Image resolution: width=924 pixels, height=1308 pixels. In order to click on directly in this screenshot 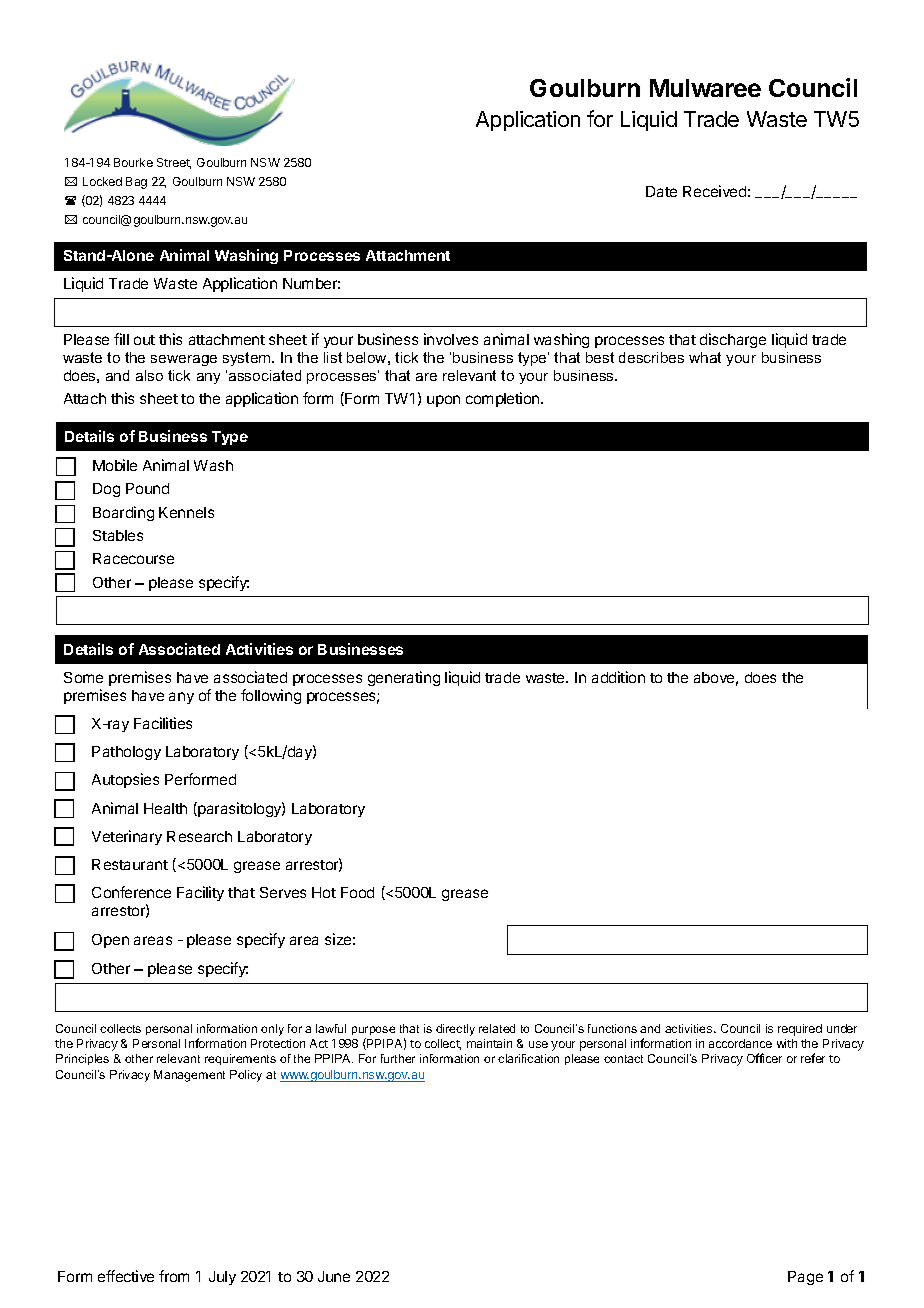, I will do `click(455, 1030)`.
